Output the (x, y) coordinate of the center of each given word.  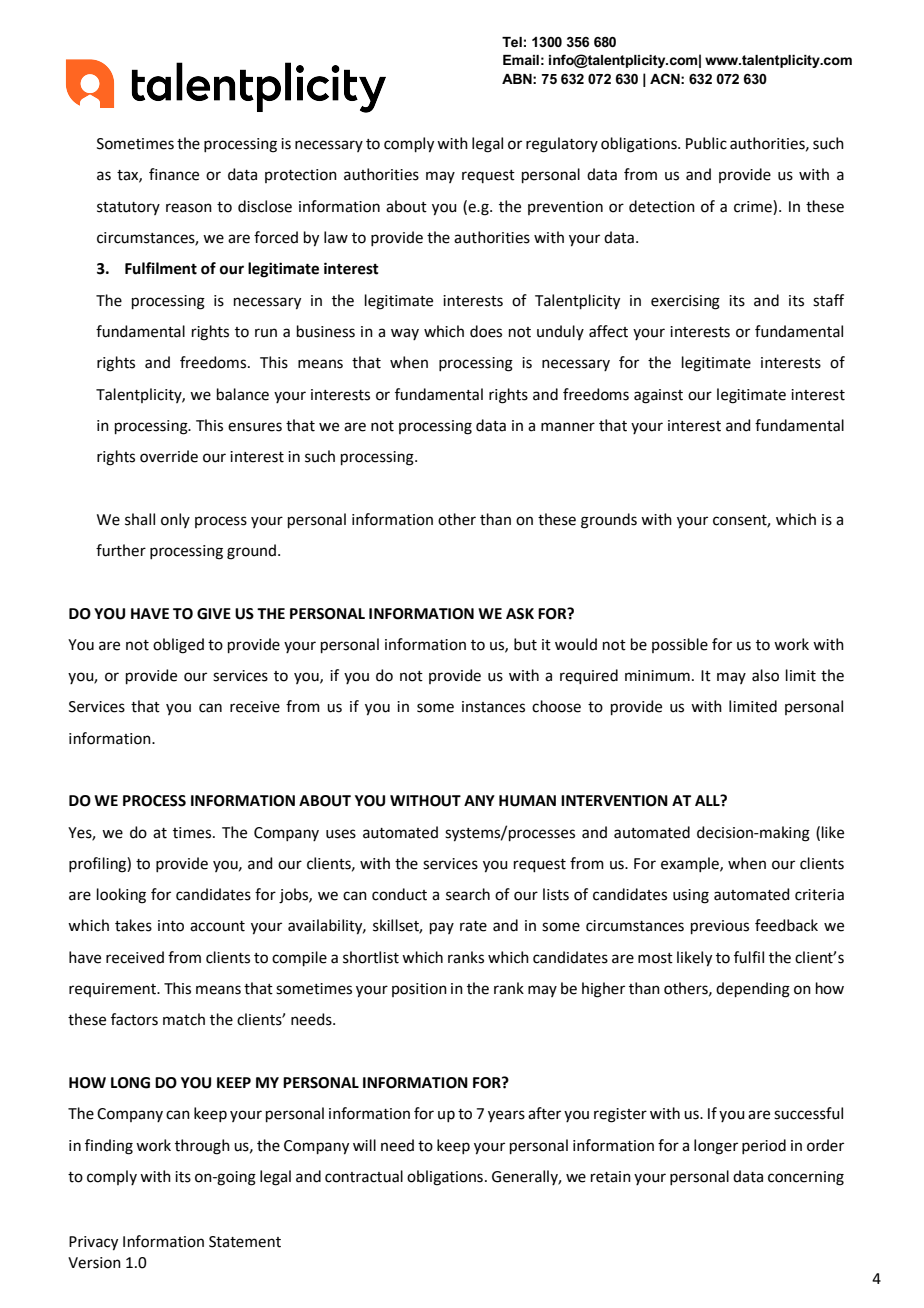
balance (243, 394)
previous (720, 927)
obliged (178, 646)
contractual (364, 1176)
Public (706, 143)
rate (473, 926)
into (171, 926)
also (765, 675)
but (525, 644)
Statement (245, 1242)
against (658, 396)
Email (521, 60)
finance (174, 174)
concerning (806, 1178)
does (486, 331)
